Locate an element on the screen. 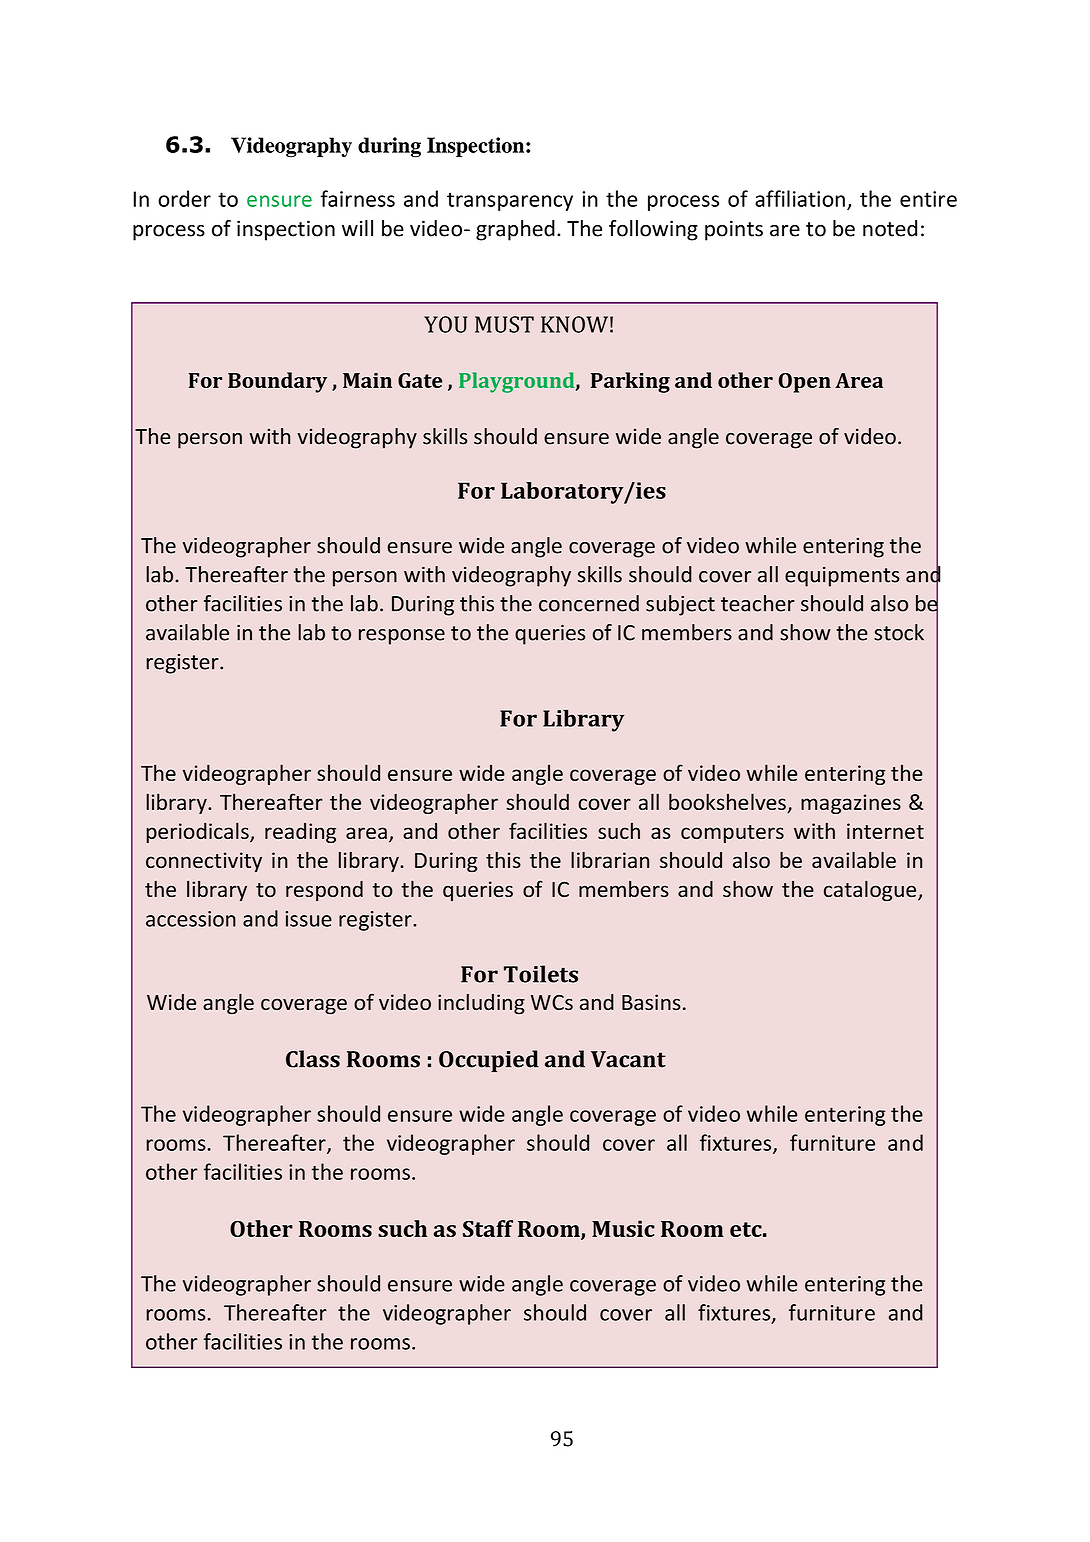 This screenshot has width=1090, height=1542. will is located at coordinates (357, 228).
